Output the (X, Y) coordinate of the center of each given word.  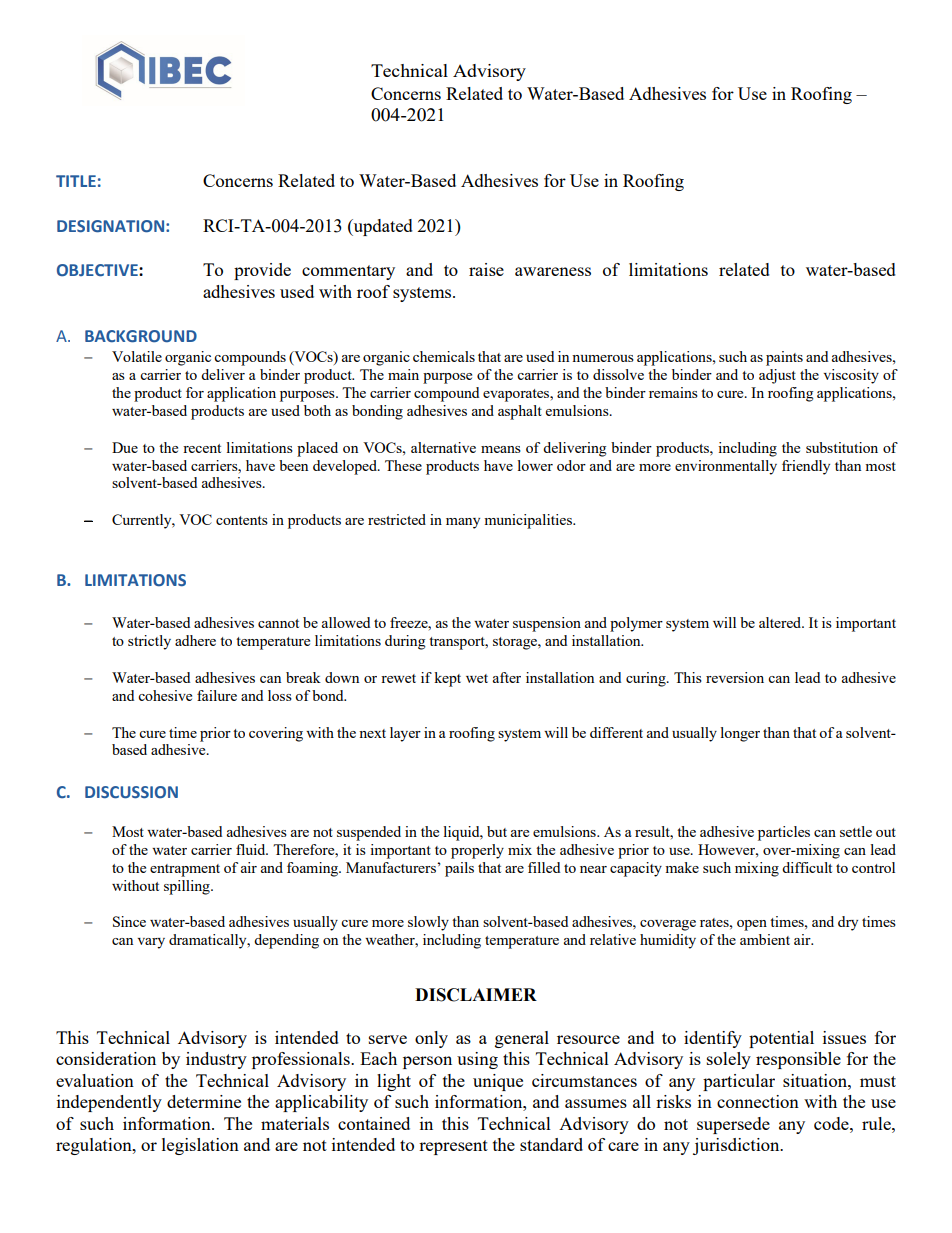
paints (784, 358)
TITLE (76, 181)
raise (486, 269)
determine (204, 1101)
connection (758, 1101)
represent (453, 1147)
